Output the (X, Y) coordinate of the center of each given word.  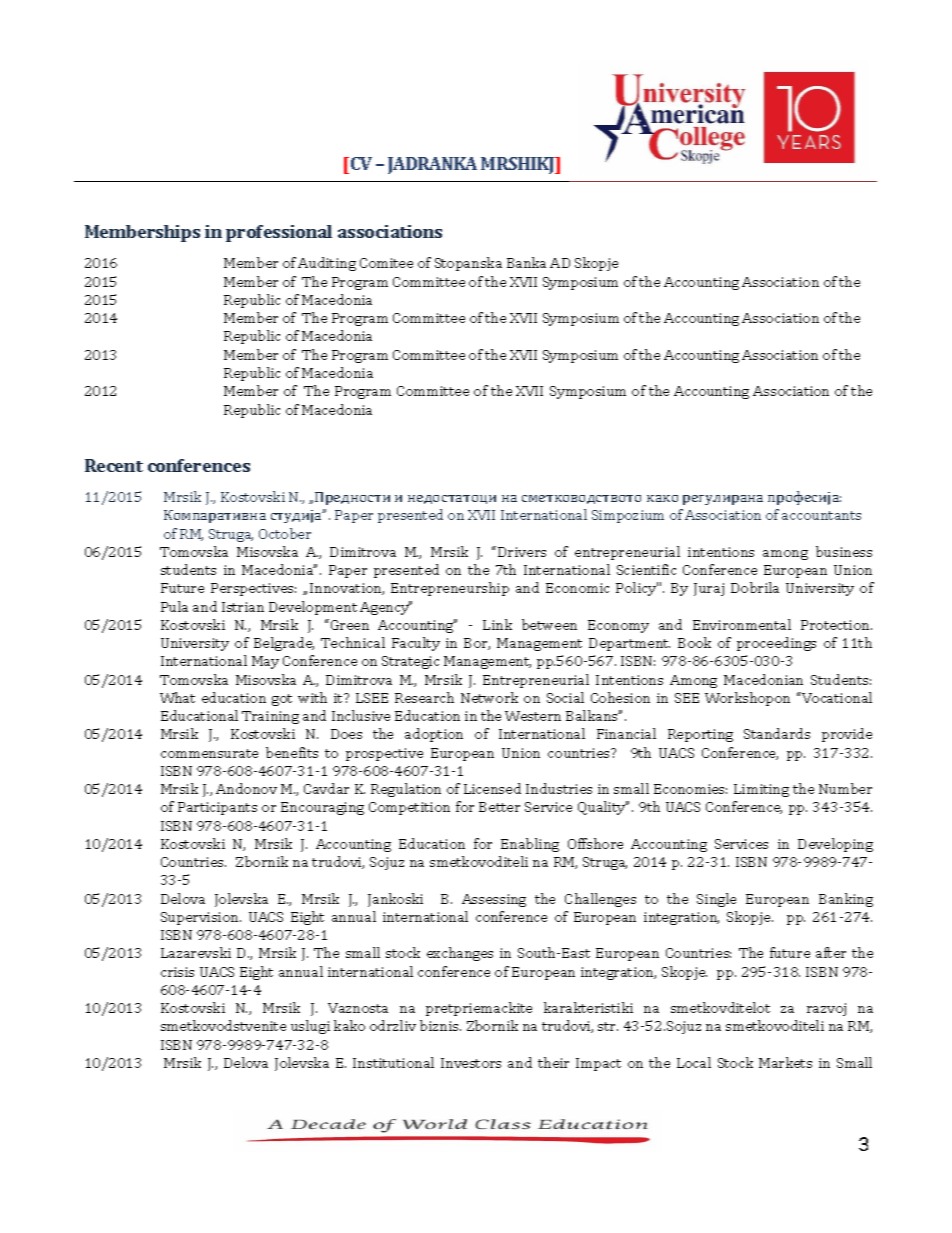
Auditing (327, 264)
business (844, 551)
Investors (471, 1063)
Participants (217, 808)
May (265, 662)
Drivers (522, 552)
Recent (114, 465)
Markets (785, 1062)
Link (497, 624)
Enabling (530, 845)
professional (279, 233)
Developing (835, 845)
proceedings (776, 644)
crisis (177, 972)
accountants (821, 515)
